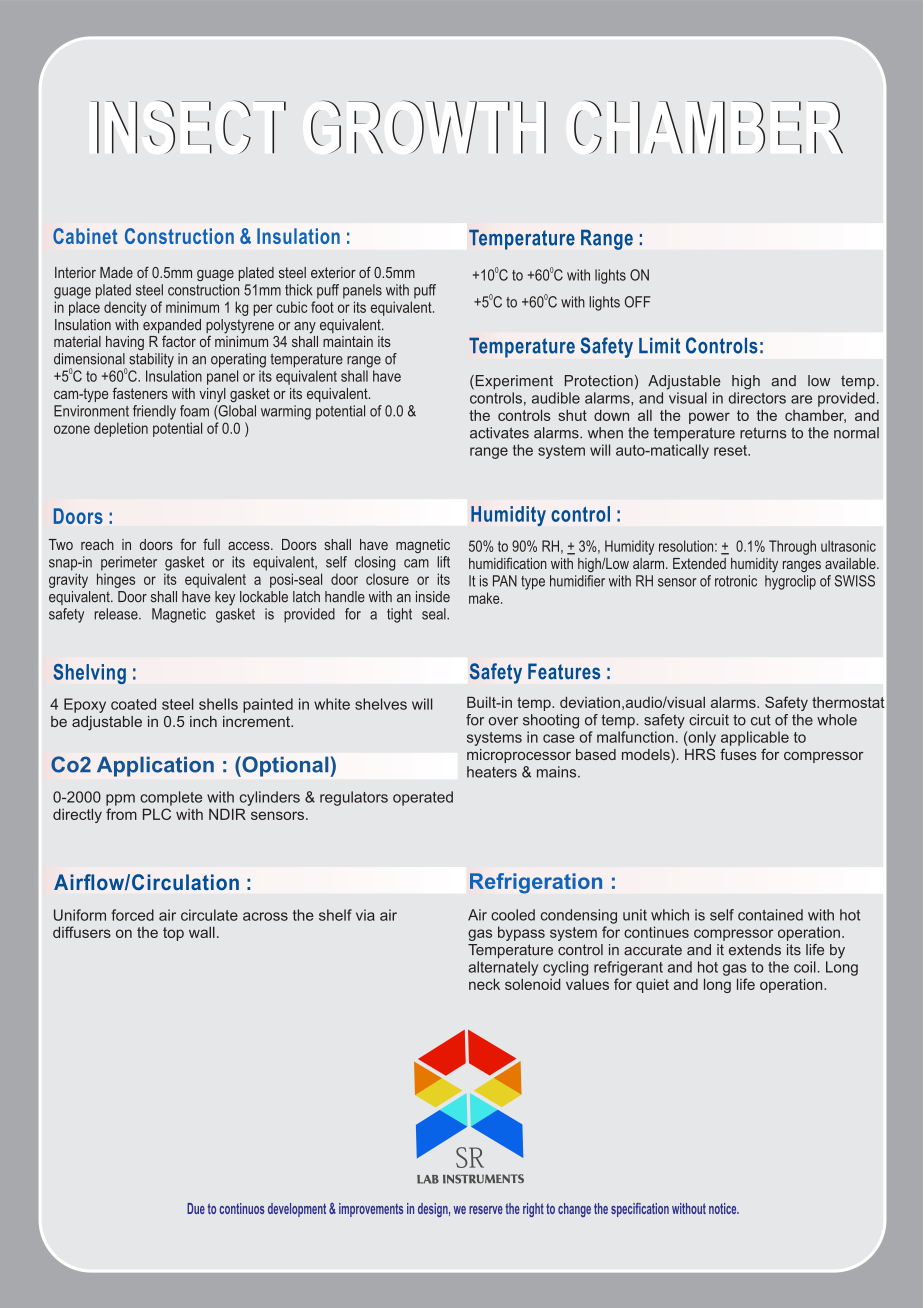 The image size is (924, 1308). What do you see at coordinates (763, 433) in the screenshot?
I see `returns` at bounding box center [763, 433].
